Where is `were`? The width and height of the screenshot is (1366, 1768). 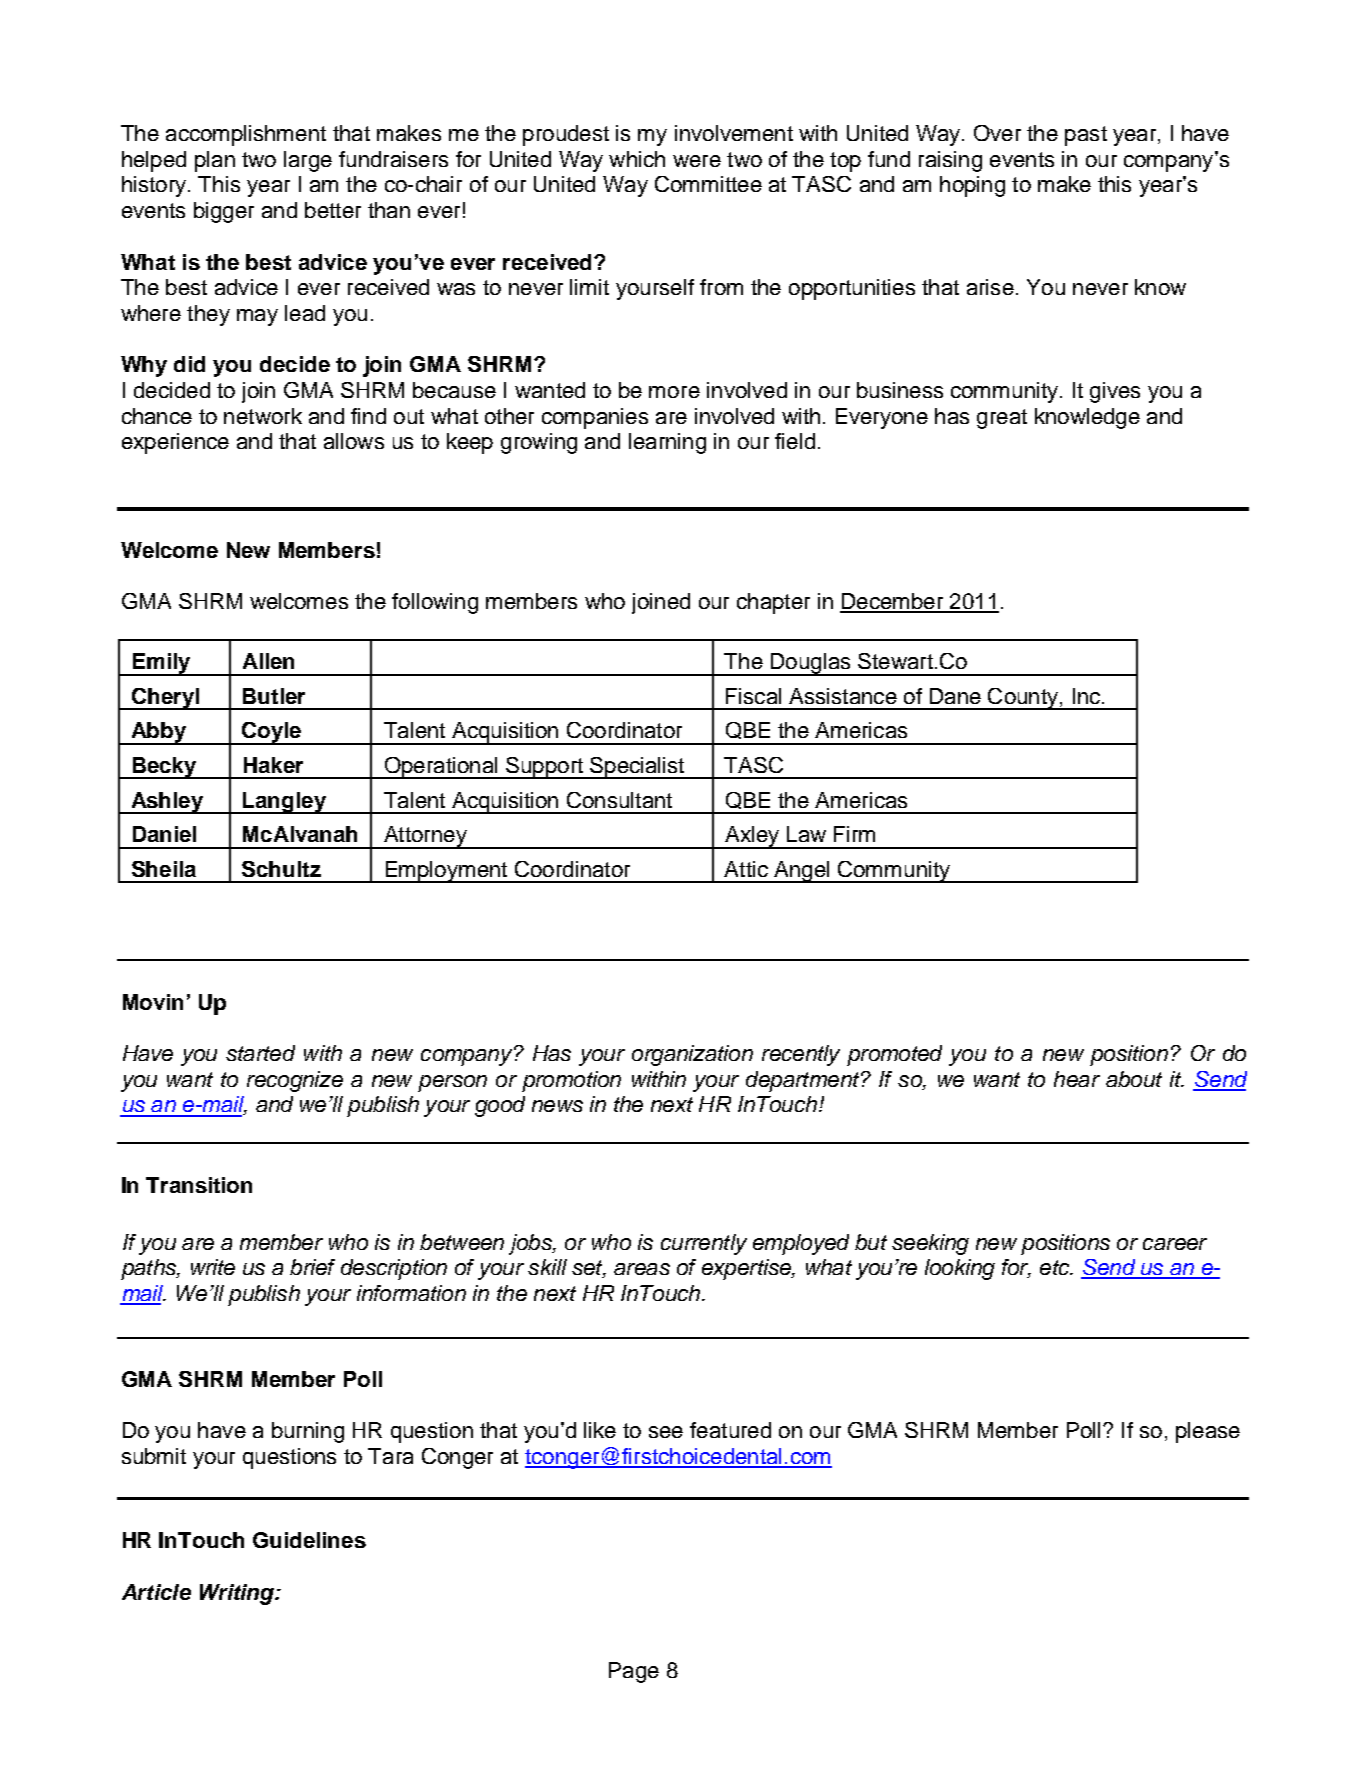
were is located at coordinates (697, 161).
